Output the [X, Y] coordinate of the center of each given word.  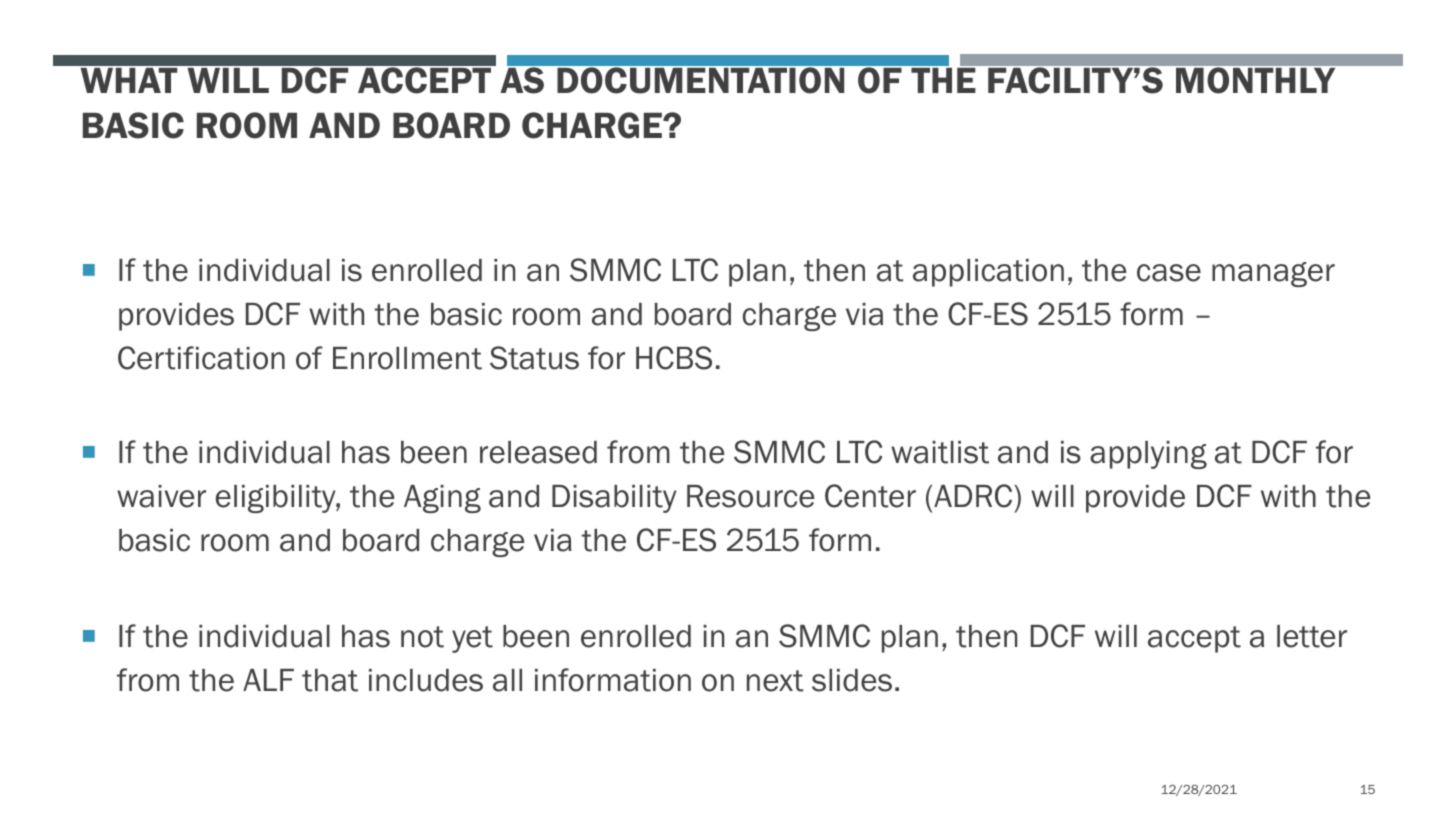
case [1169, 273]
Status [534, 358]
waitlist [940, 452]
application [988, 273]
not [422, 637]
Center [870, 496]
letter [1312, 636]
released [538, 452]
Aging [442, 499]
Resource [751, 496]
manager [1273, 274]
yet [472, 639]
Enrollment [407, 358]
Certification [201, 358]
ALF [268, 680]
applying [1148, 455]
